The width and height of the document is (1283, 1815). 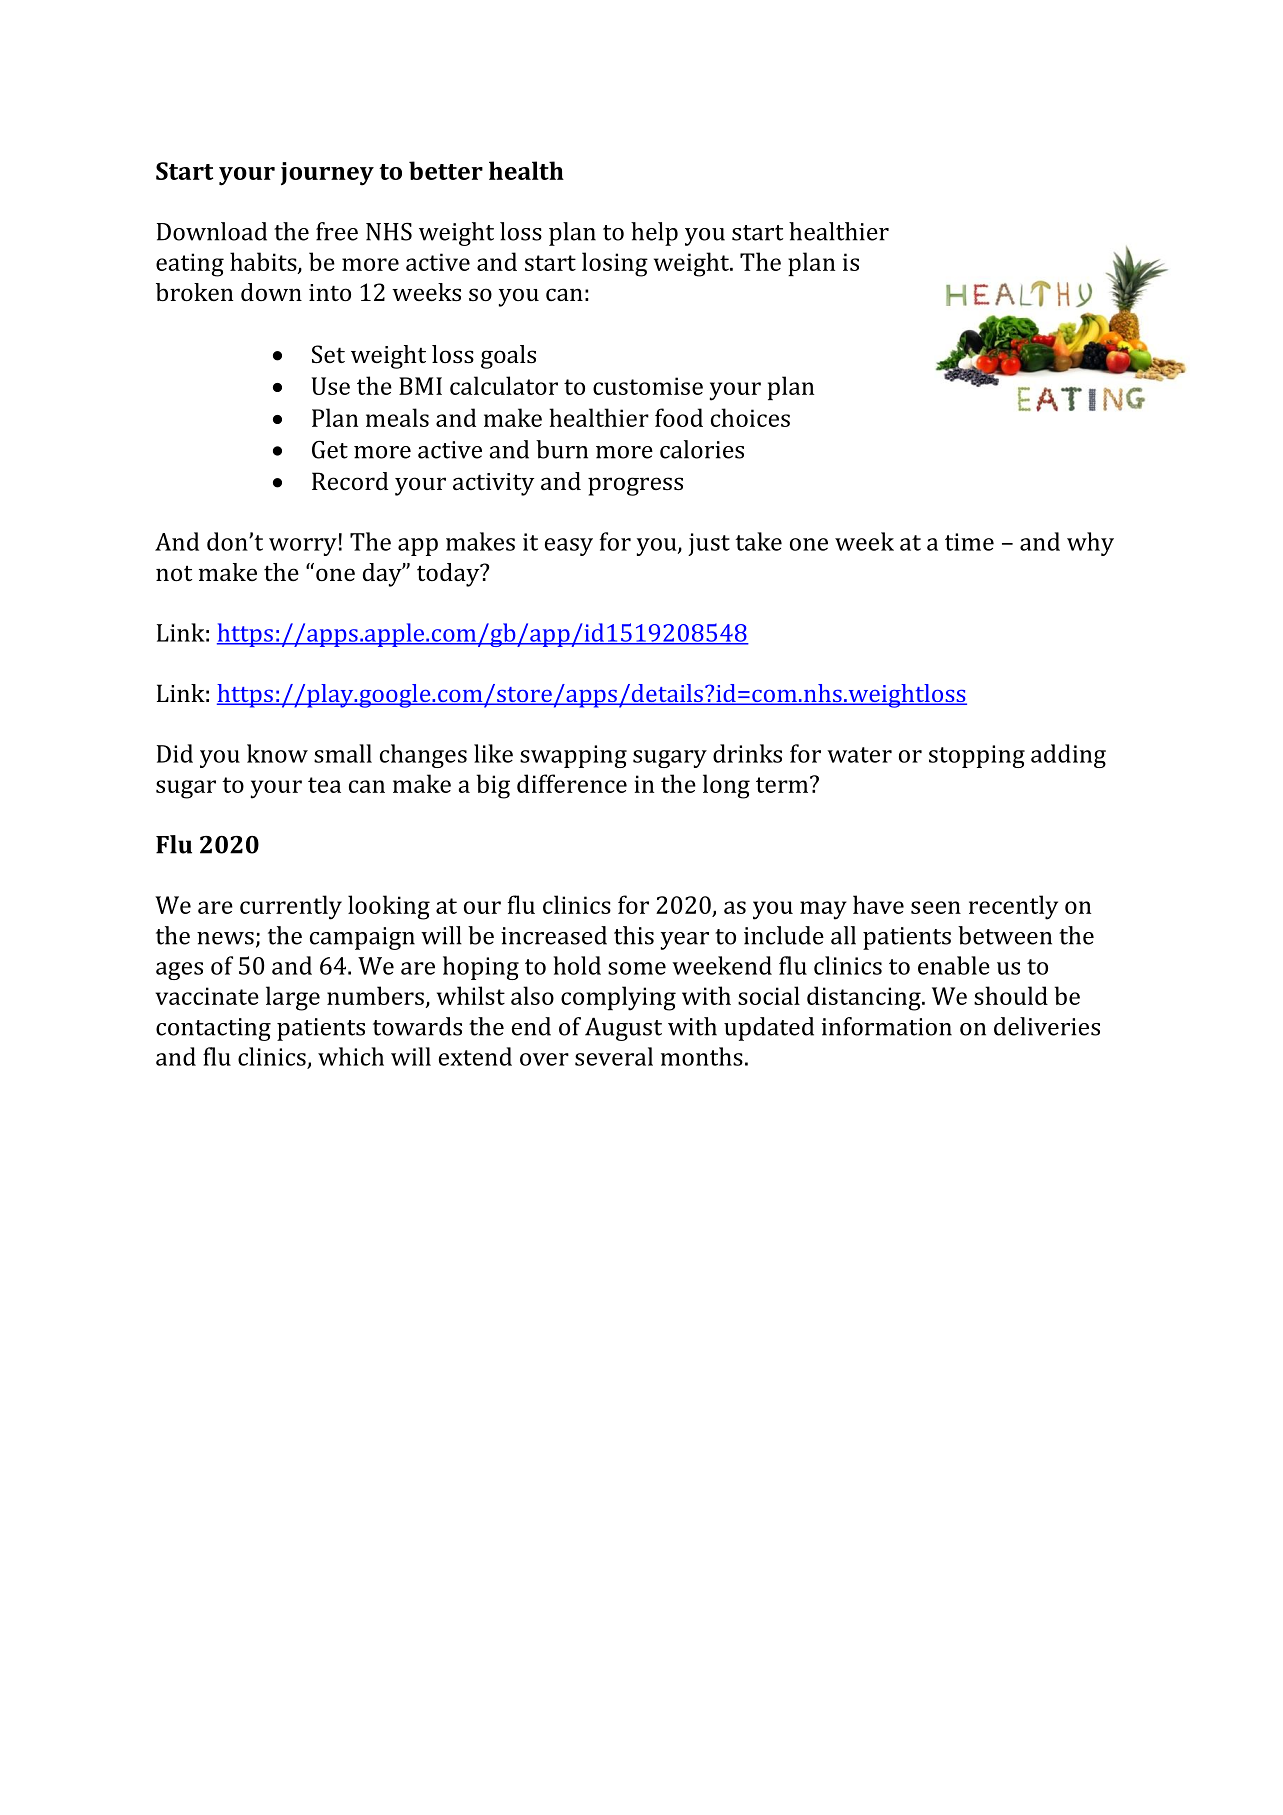 What do you see at coordinates (969, 542) in the document?
I see `time` at bounding box center [969, 542].
